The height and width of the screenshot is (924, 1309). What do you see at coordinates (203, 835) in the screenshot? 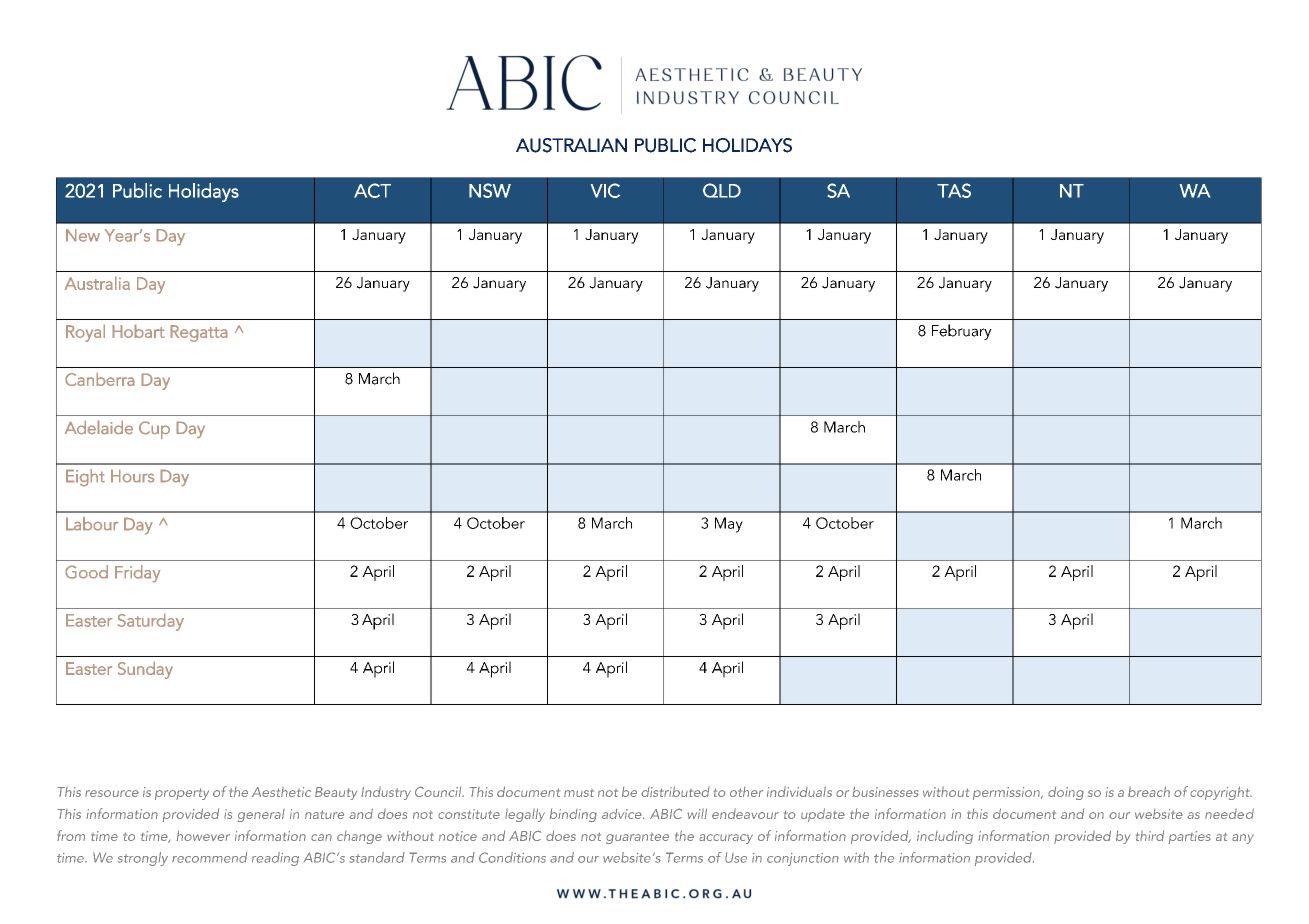
I see `however` at bounding box center [203, 835].
